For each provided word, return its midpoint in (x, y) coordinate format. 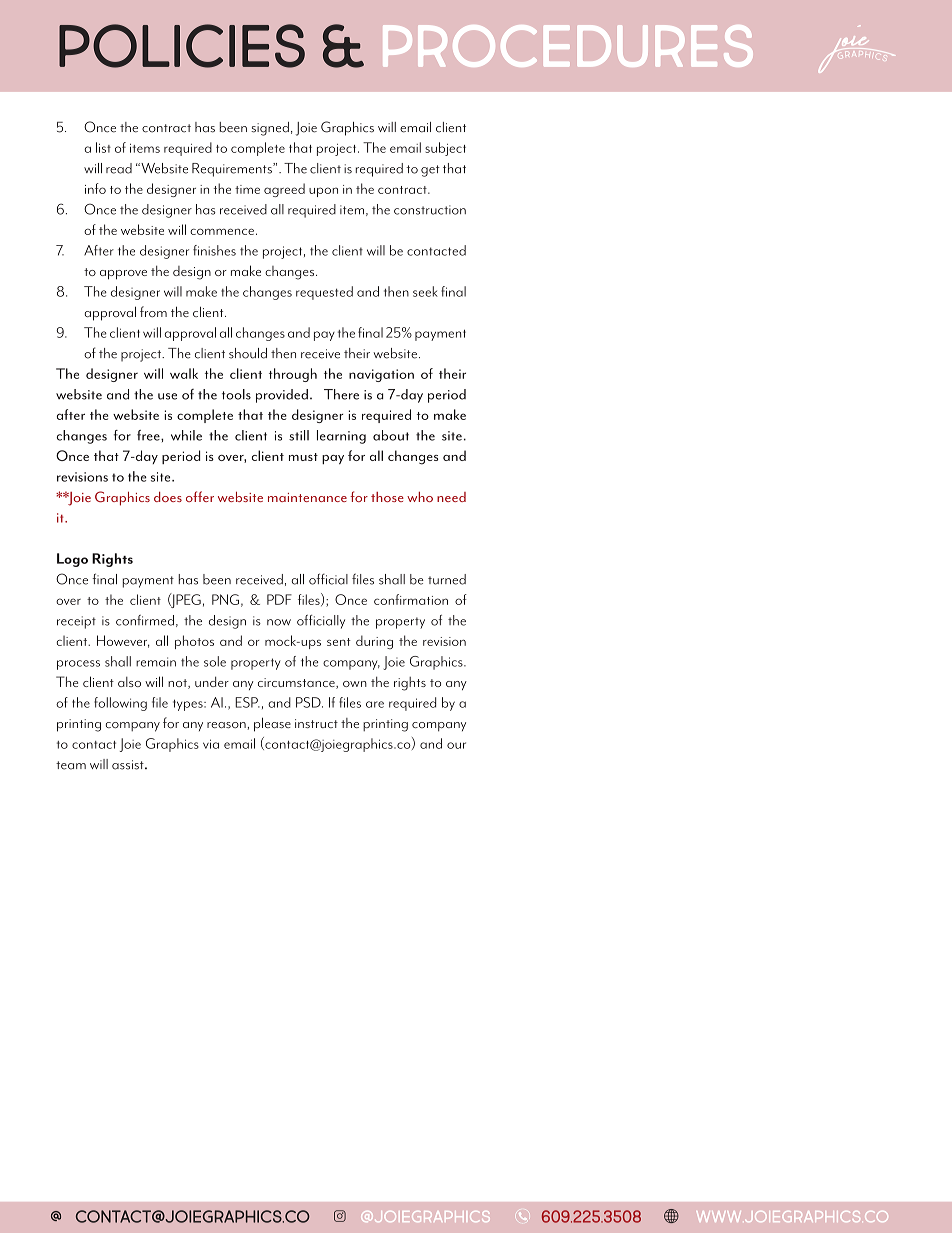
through (293, 375)
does (168, 497)
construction (430, 210)
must (303, 457)
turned (447, 579)
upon (323, 192)
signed (270, 129)
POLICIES (182, 46)
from (153, 311)
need (451, 497)
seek (425, 291)
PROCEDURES (568, 46)
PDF (279, 599)
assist (129, 765)
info (95, 188)
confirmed (145, 620)
